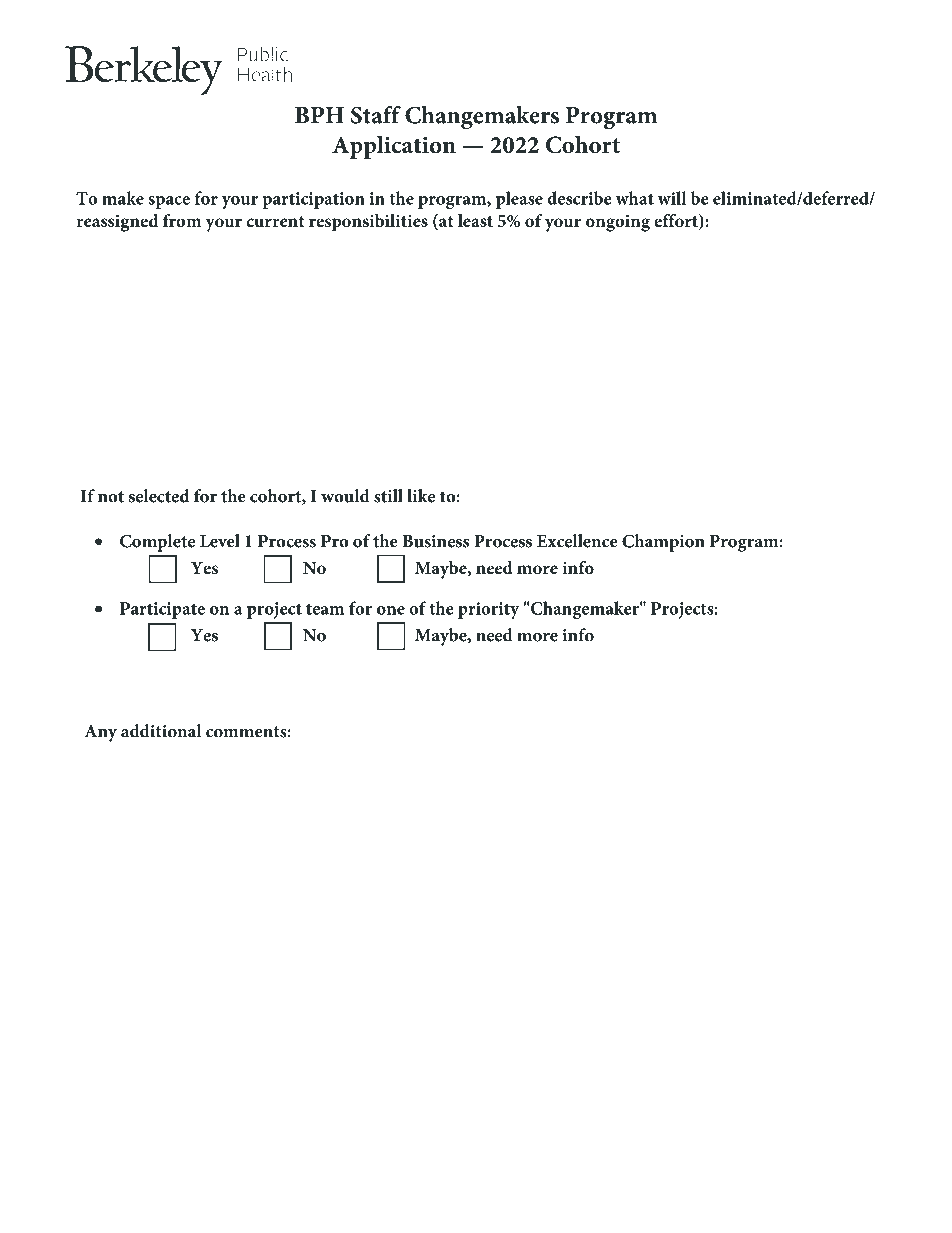 Image resolution: width=952 pixels, height=1233 pixels. Describe the element at coordinates (157, 543) in the page. I see `Complete` at that location.
